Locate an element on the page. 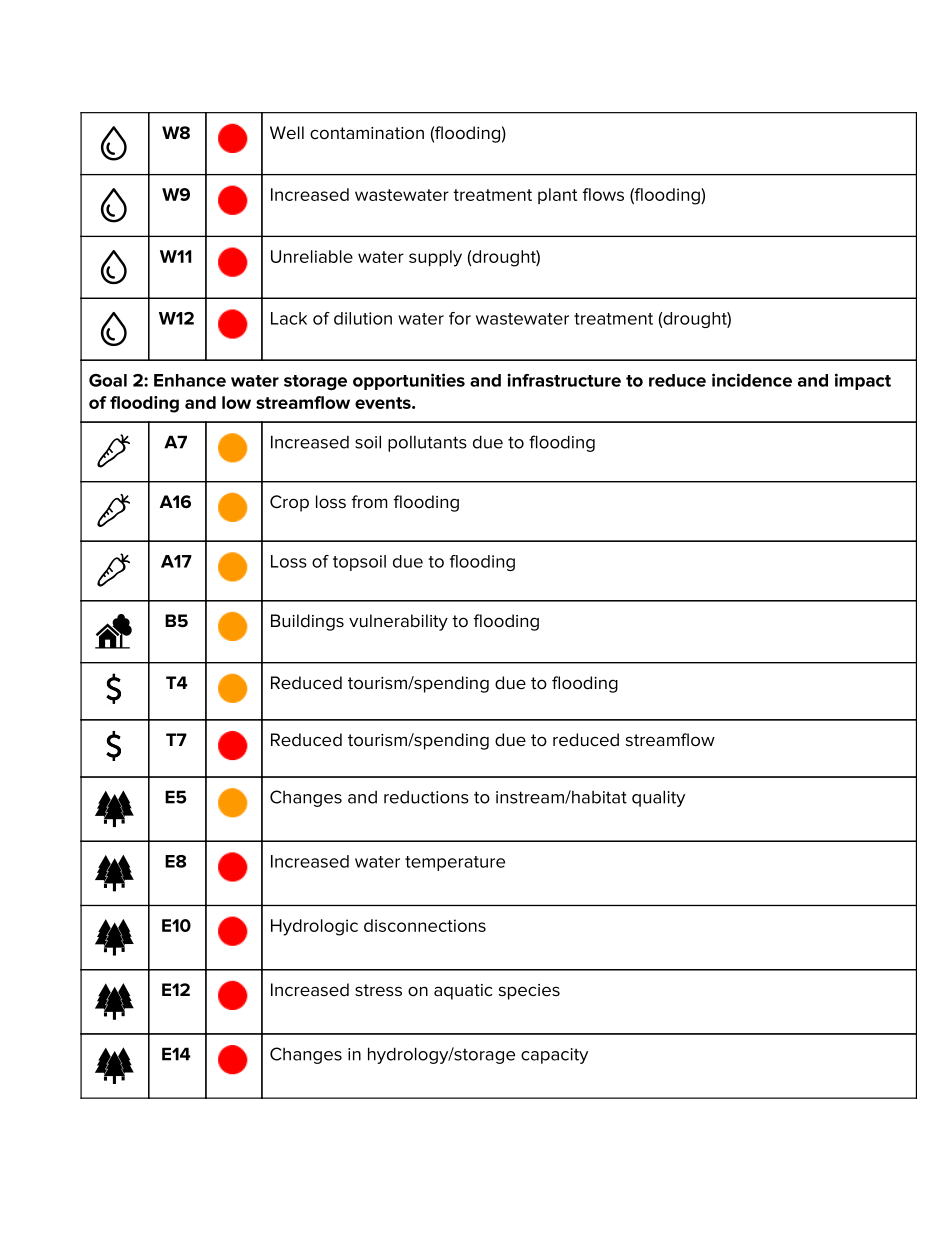  capacity is located at coordinates (554, 1056).
